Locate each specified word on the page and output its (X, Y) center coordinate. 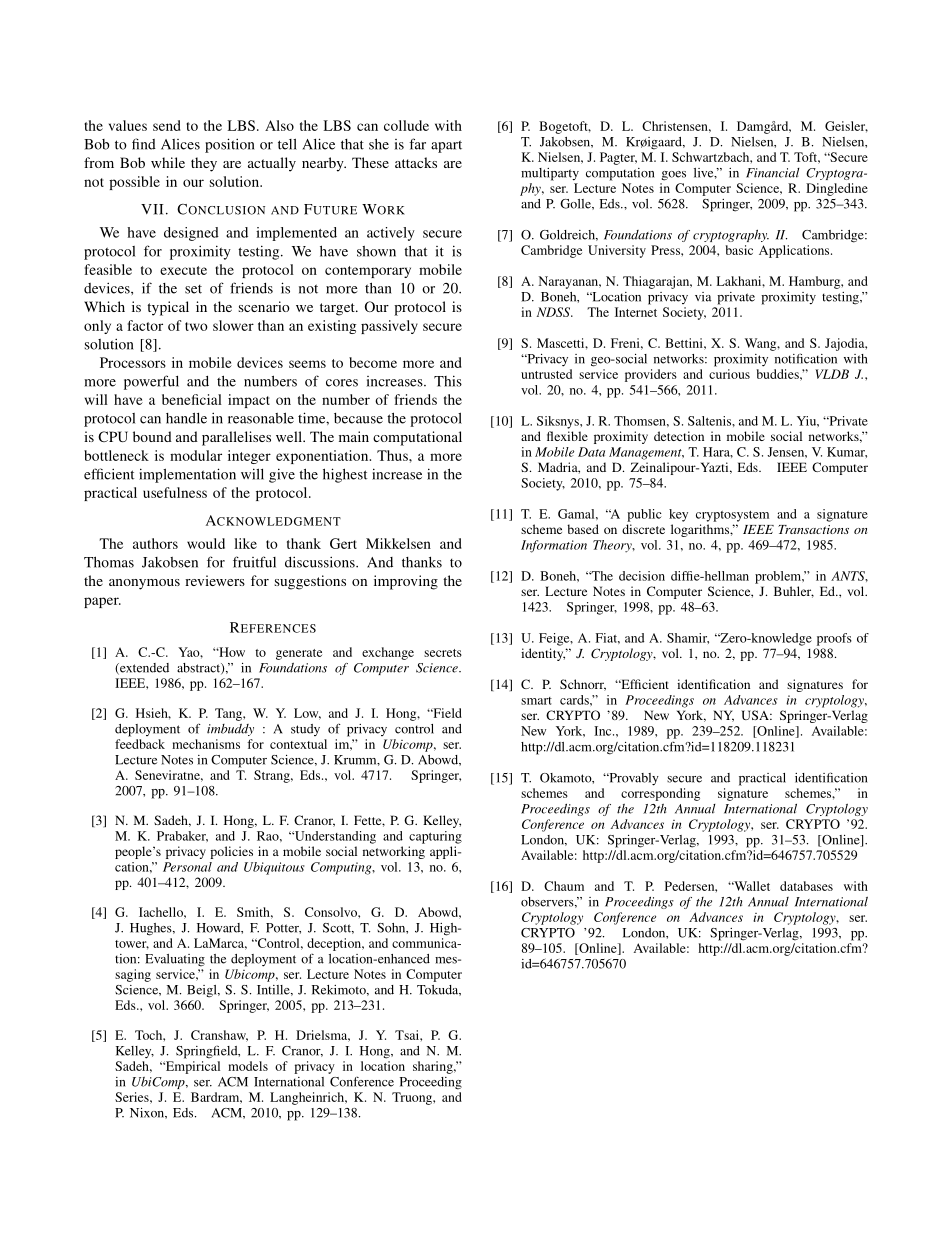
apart (446, 146)
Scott (338, 928)
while (168, 162)
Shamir (688, 638)
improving (406, 582)
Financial (773, 173)
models (248, 1066)
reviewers (215, 580)
